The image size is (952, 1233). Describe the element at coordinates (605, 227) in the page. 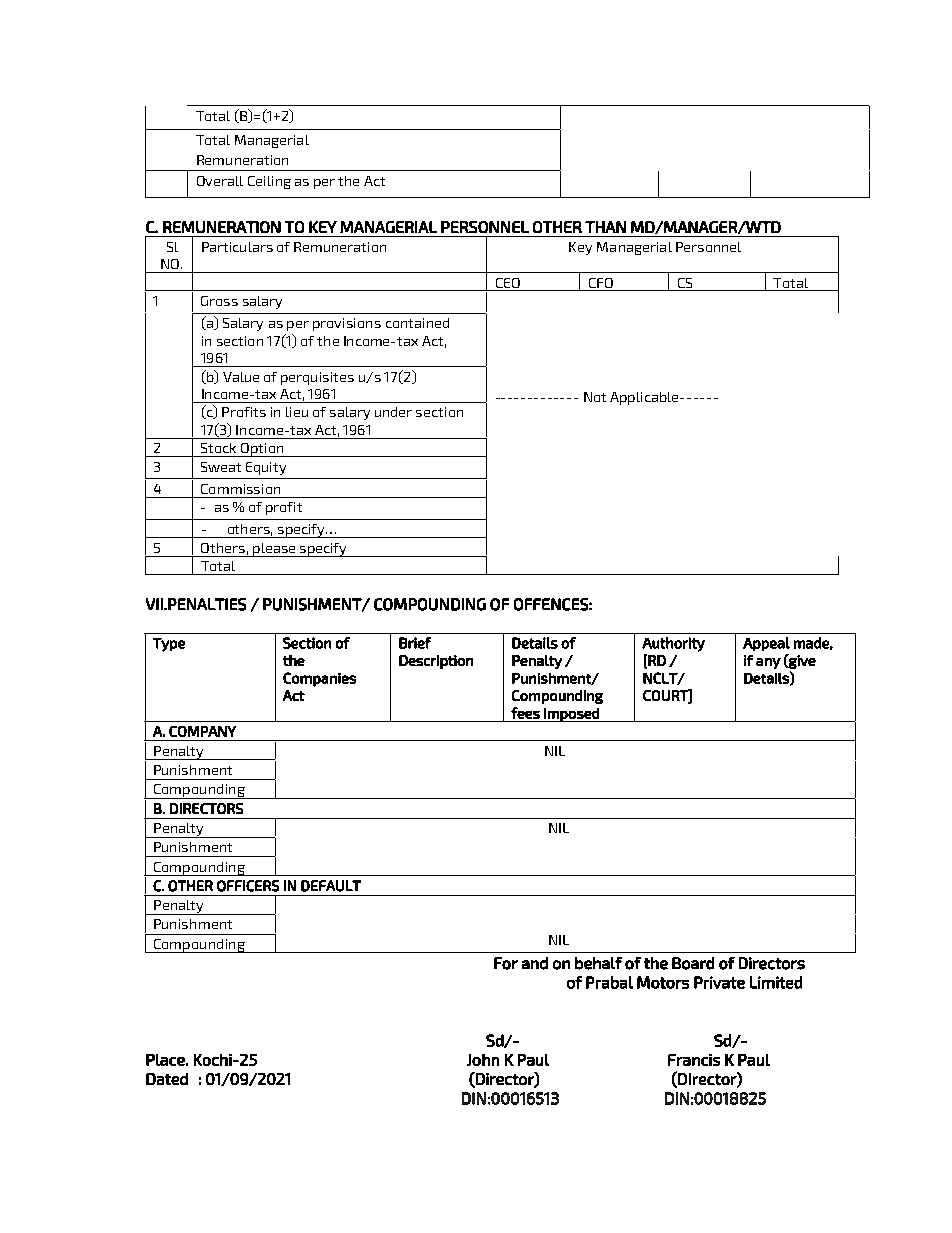

I see `THAN` at that location.
